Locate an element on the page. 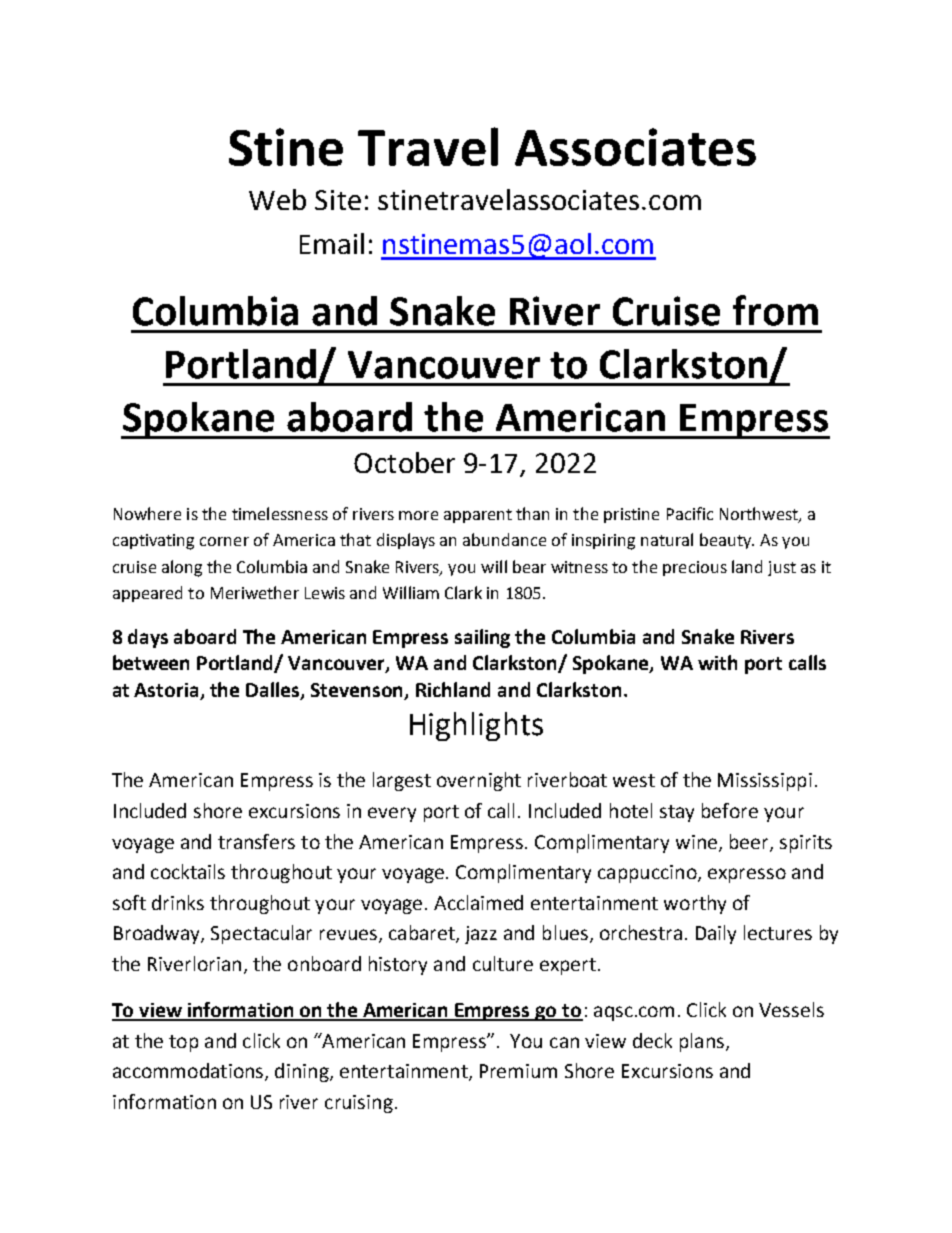  cocktails is located at coordinates (188, 871).
